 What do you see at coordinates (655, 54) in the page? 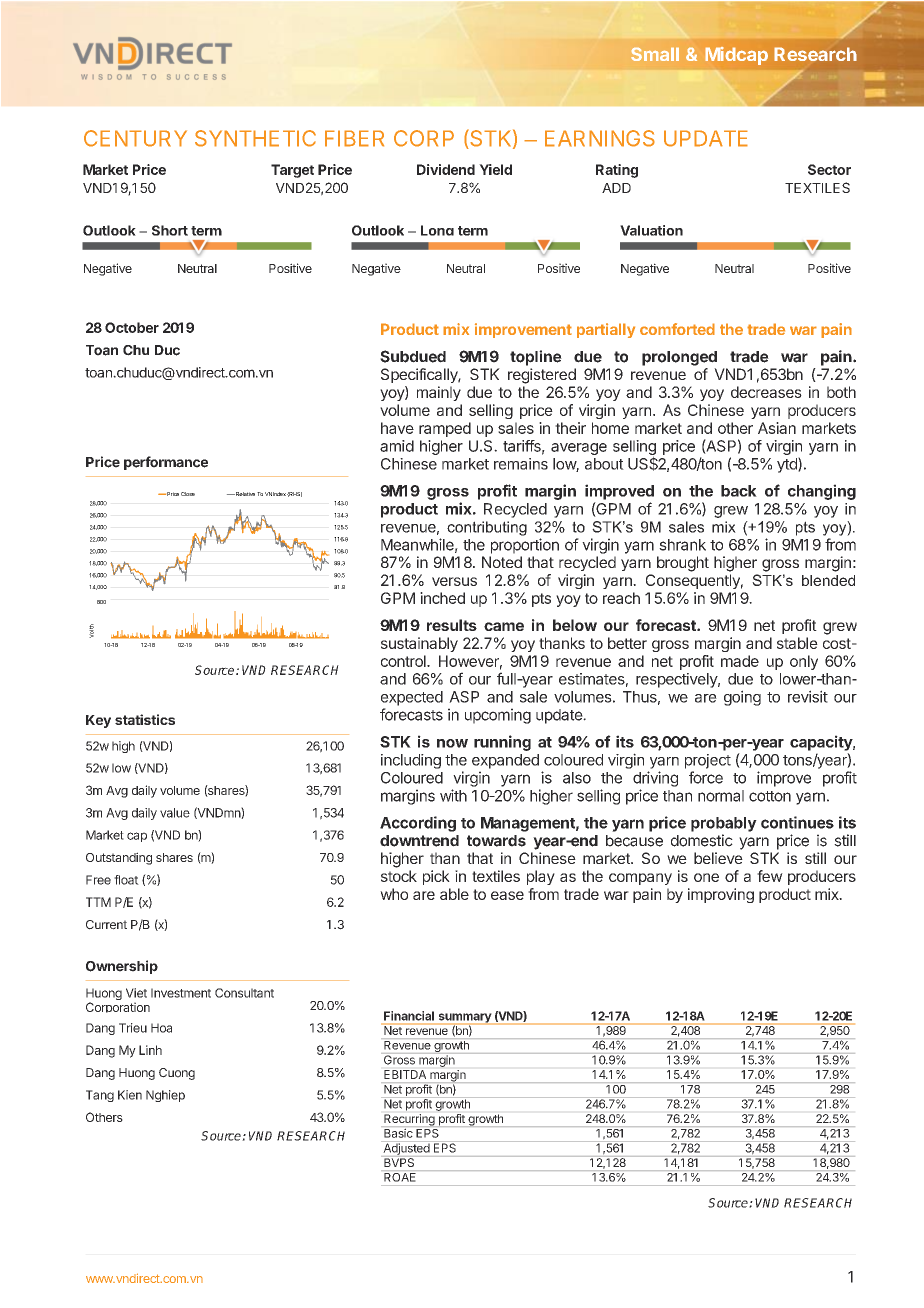
I see `Small` at bounding box center [655, 54].
